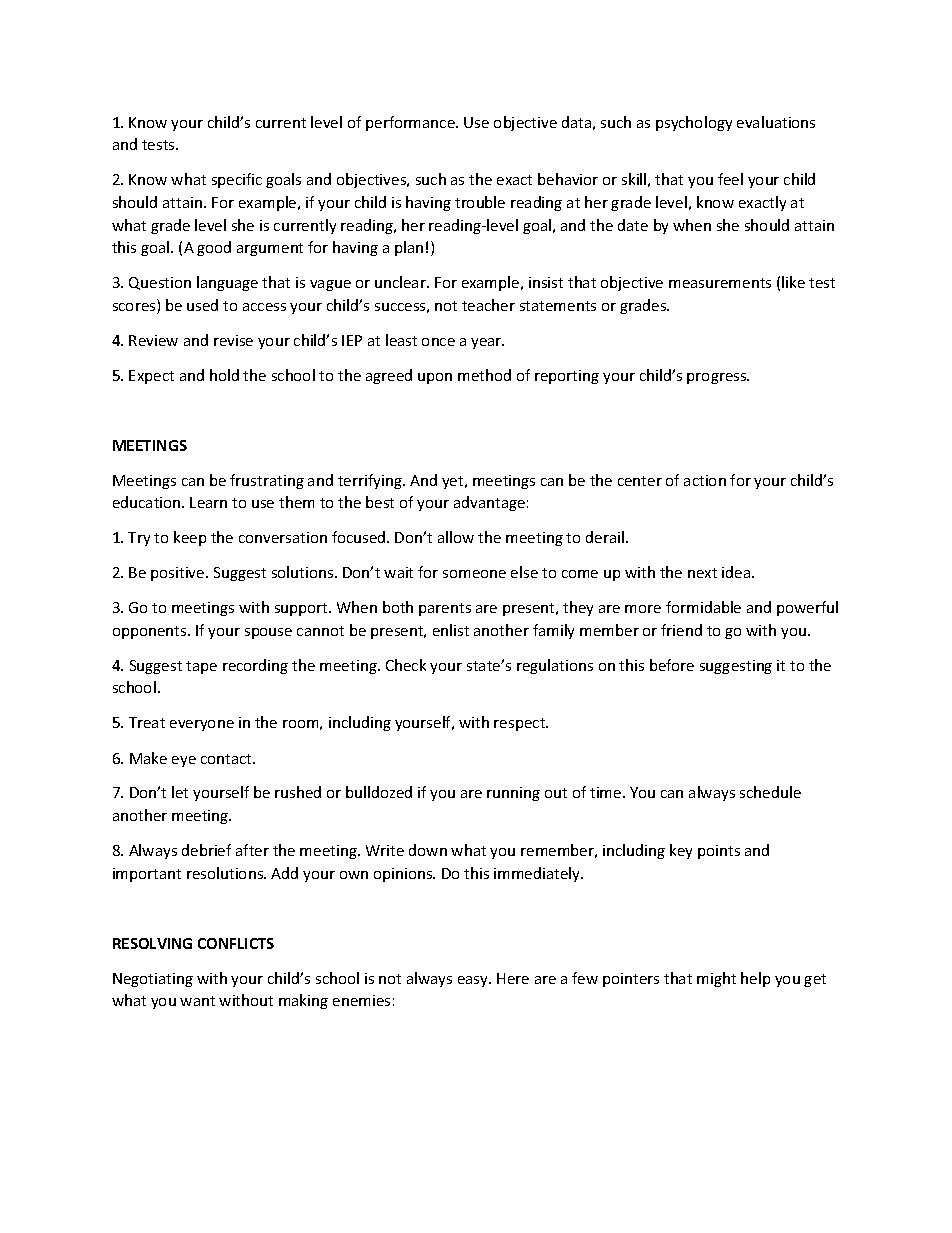 The width and height of the screenshot is (952, 1233). Describe the element at coordinates (716, 979) in the screenshot. I see `might` at that location.
